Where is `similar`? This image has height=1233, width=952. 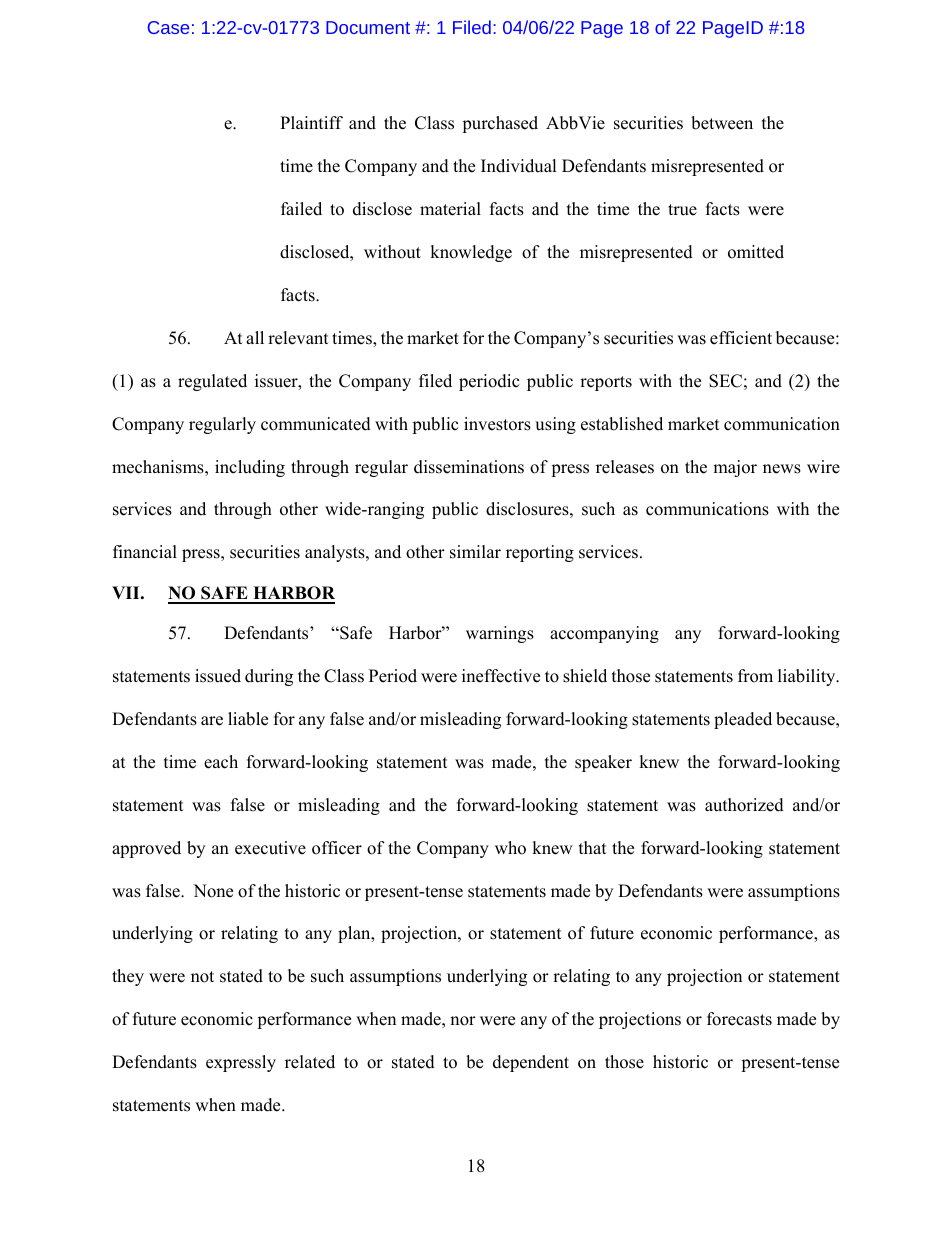
similar is located at coordinates (475, 552).
